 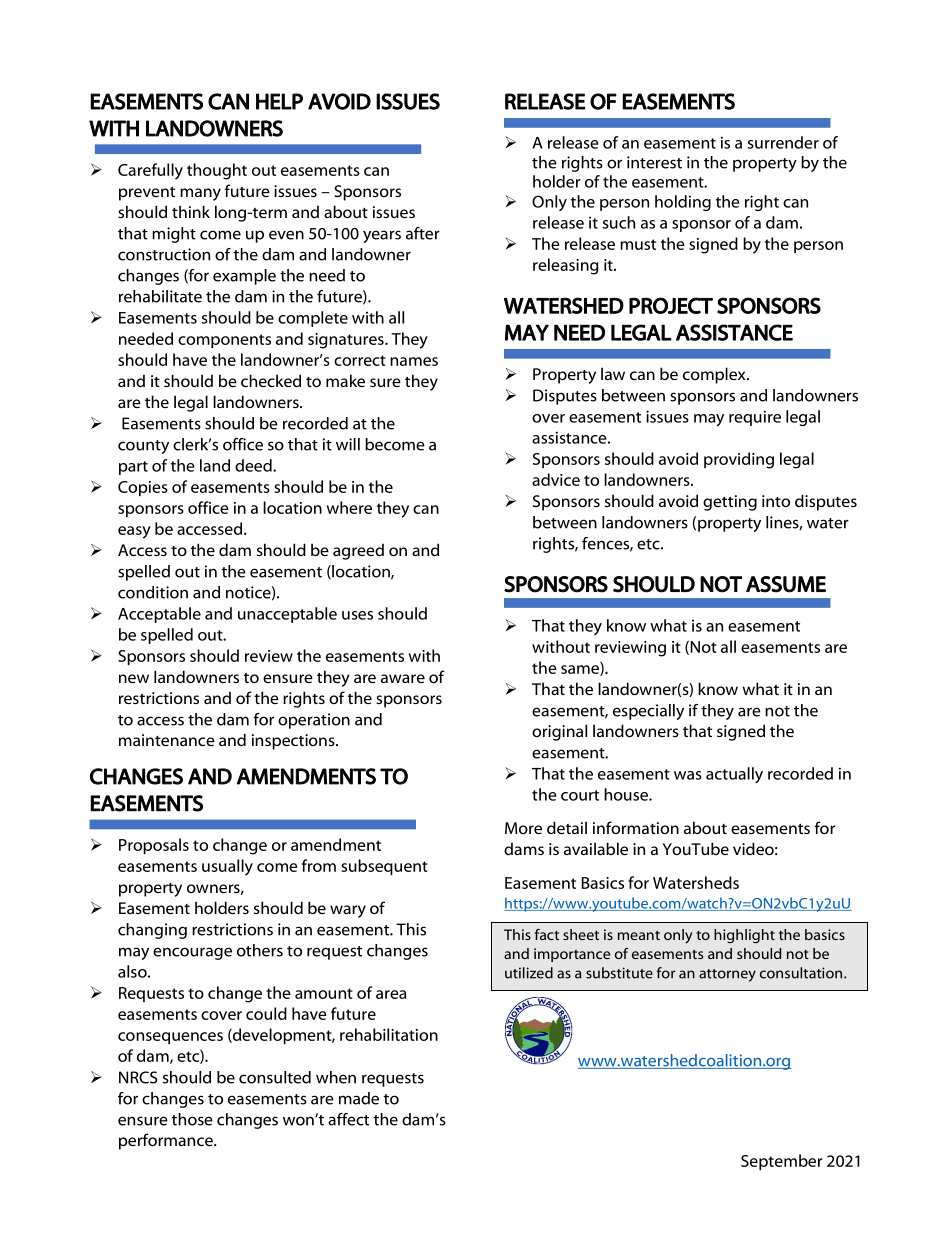 I want to click on ASSUME, so click(x=786, y=584).
